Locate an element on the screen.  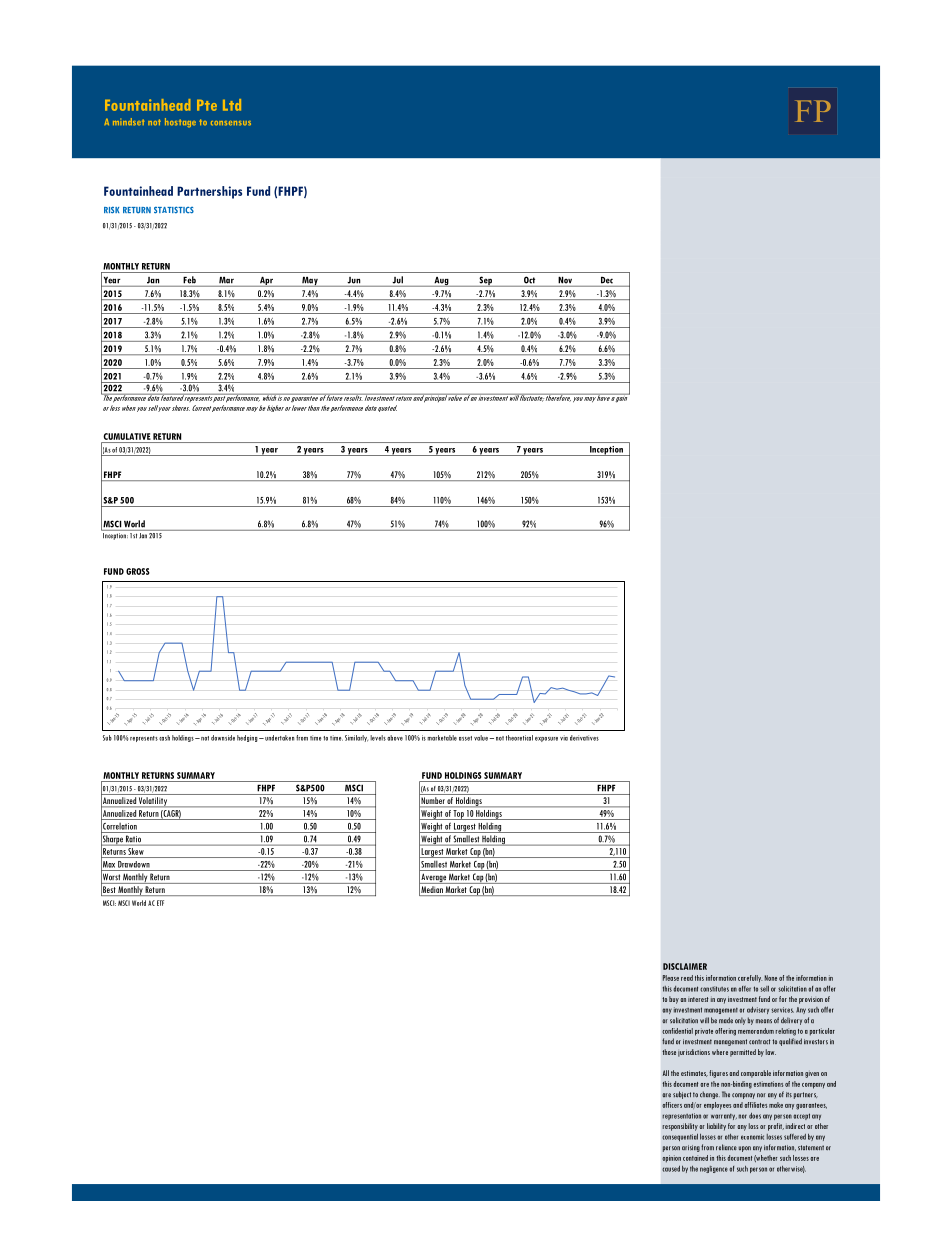
hostage is located at coordinates (180, 122).
